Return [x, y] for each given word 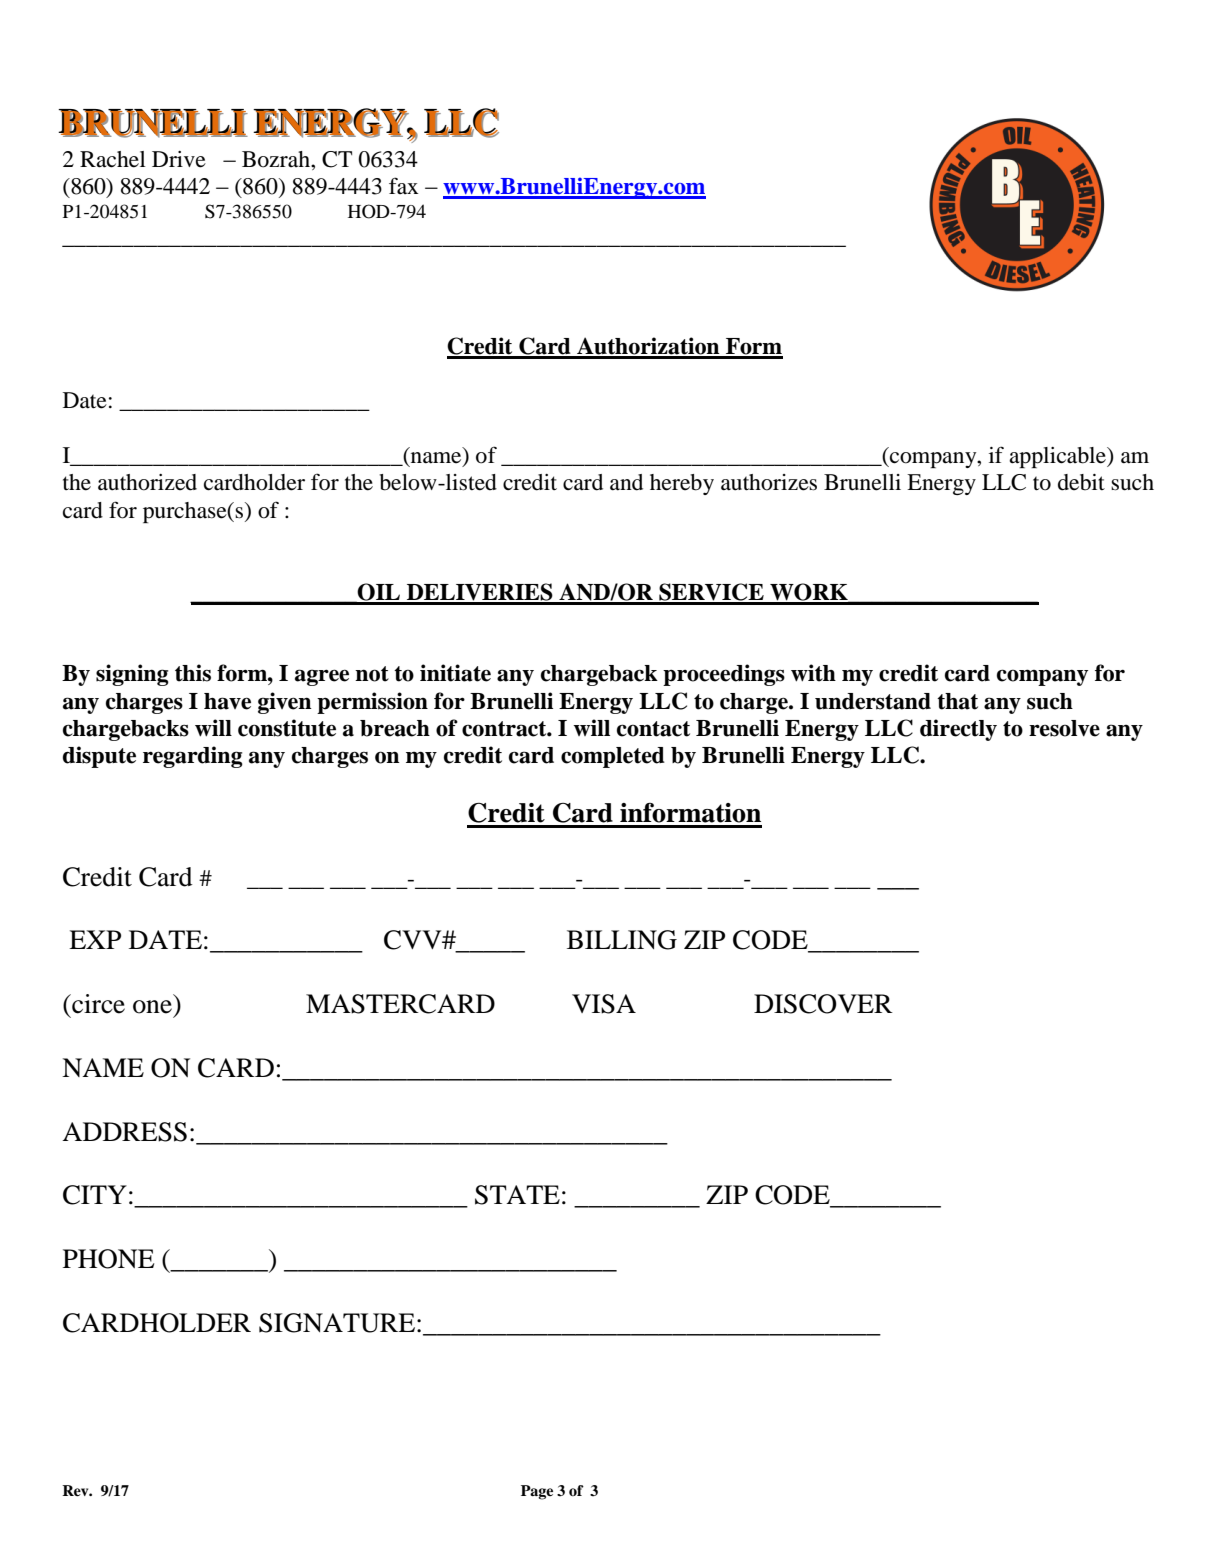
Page [537, 1492]
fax [404, 185]
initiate [455, 673]
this [193, 673]
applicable [1058, 457]
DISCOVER [823, 1004]
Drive [179, 159]
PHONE [108, 1259]
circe [97, 1004]
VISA [604, 1004]
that [957, 701]
